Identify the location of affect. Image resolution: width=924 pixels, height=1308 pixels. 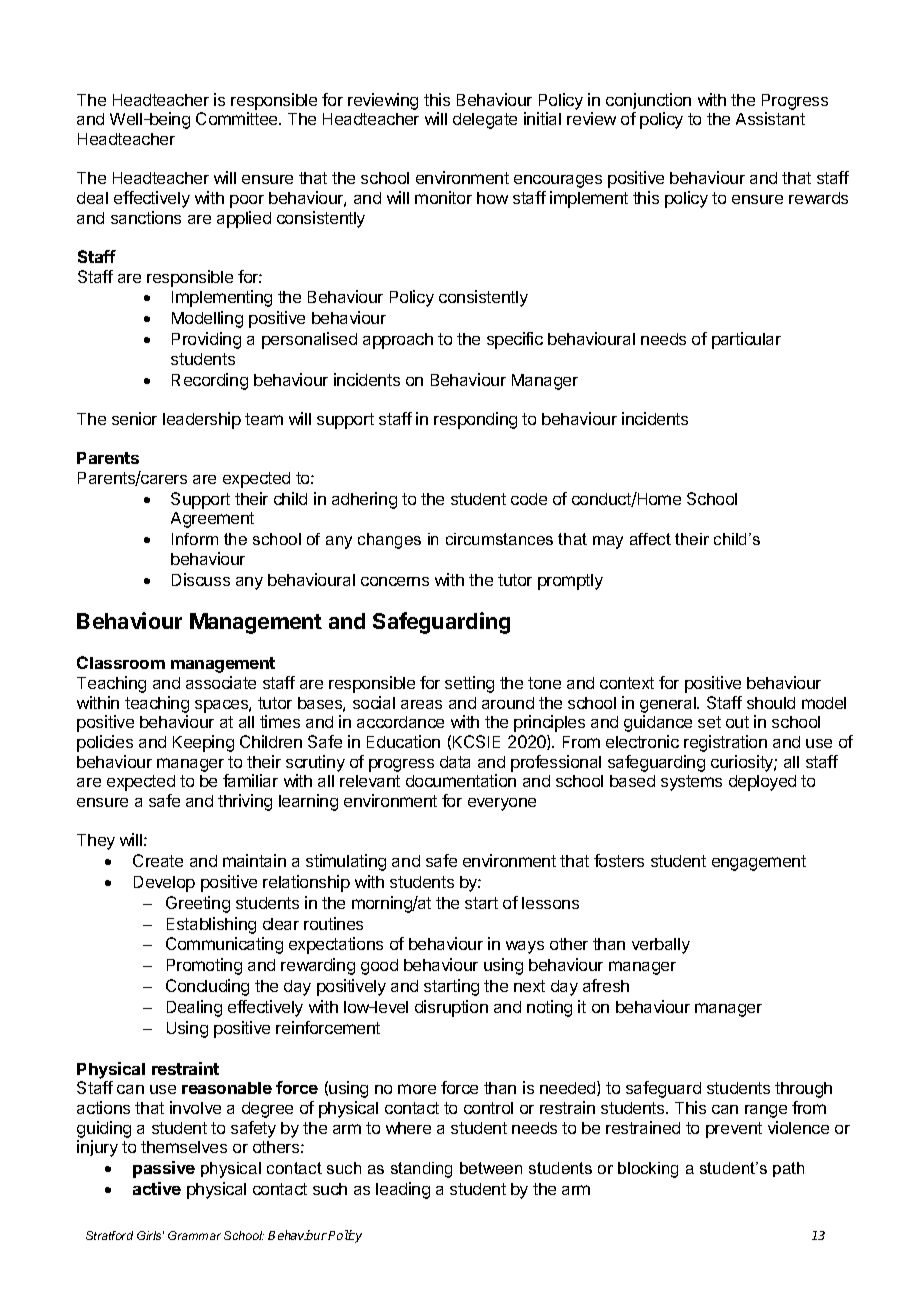
(650, 539).
